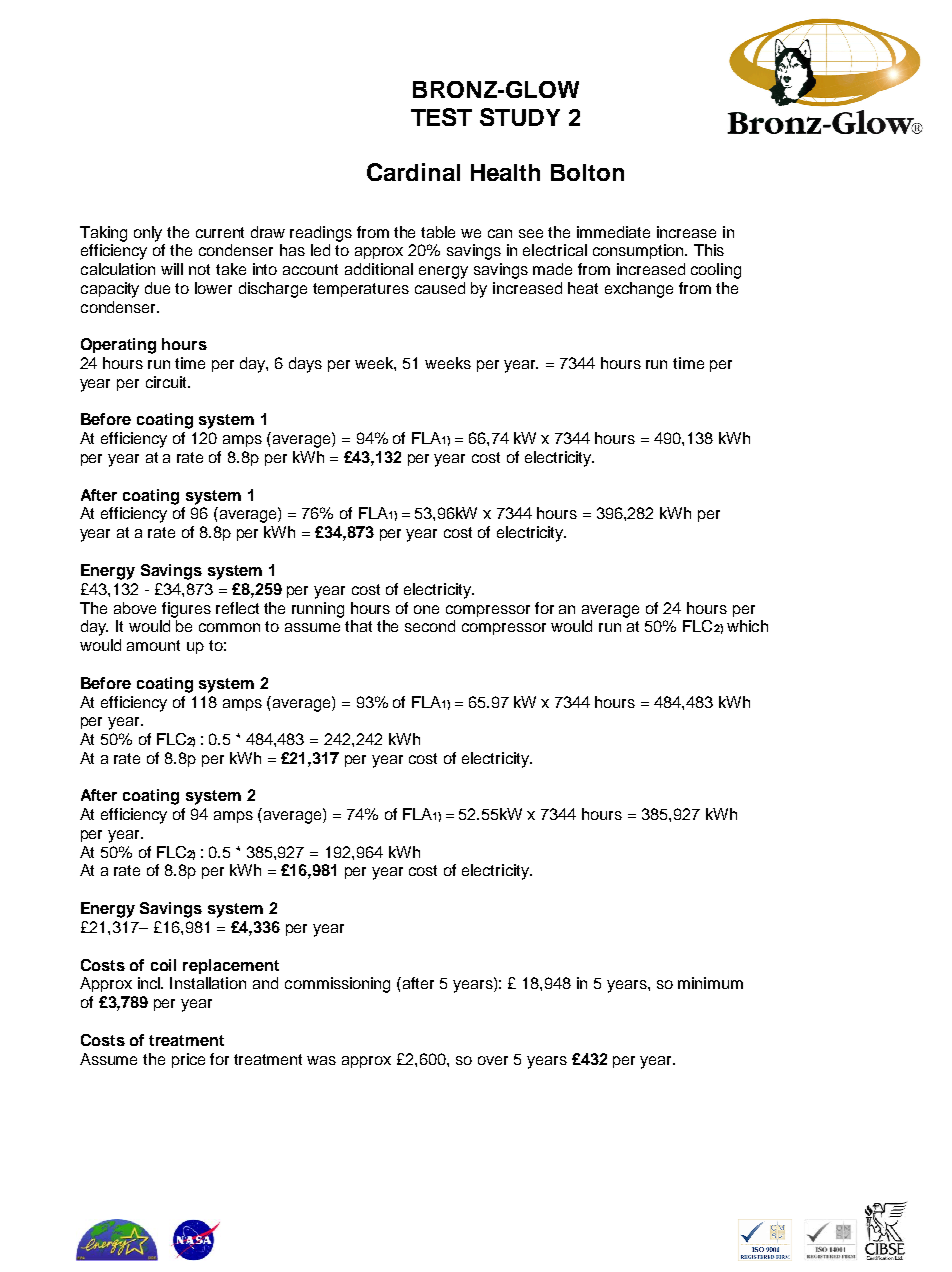  I want to click on caused, so click(440, 288).
